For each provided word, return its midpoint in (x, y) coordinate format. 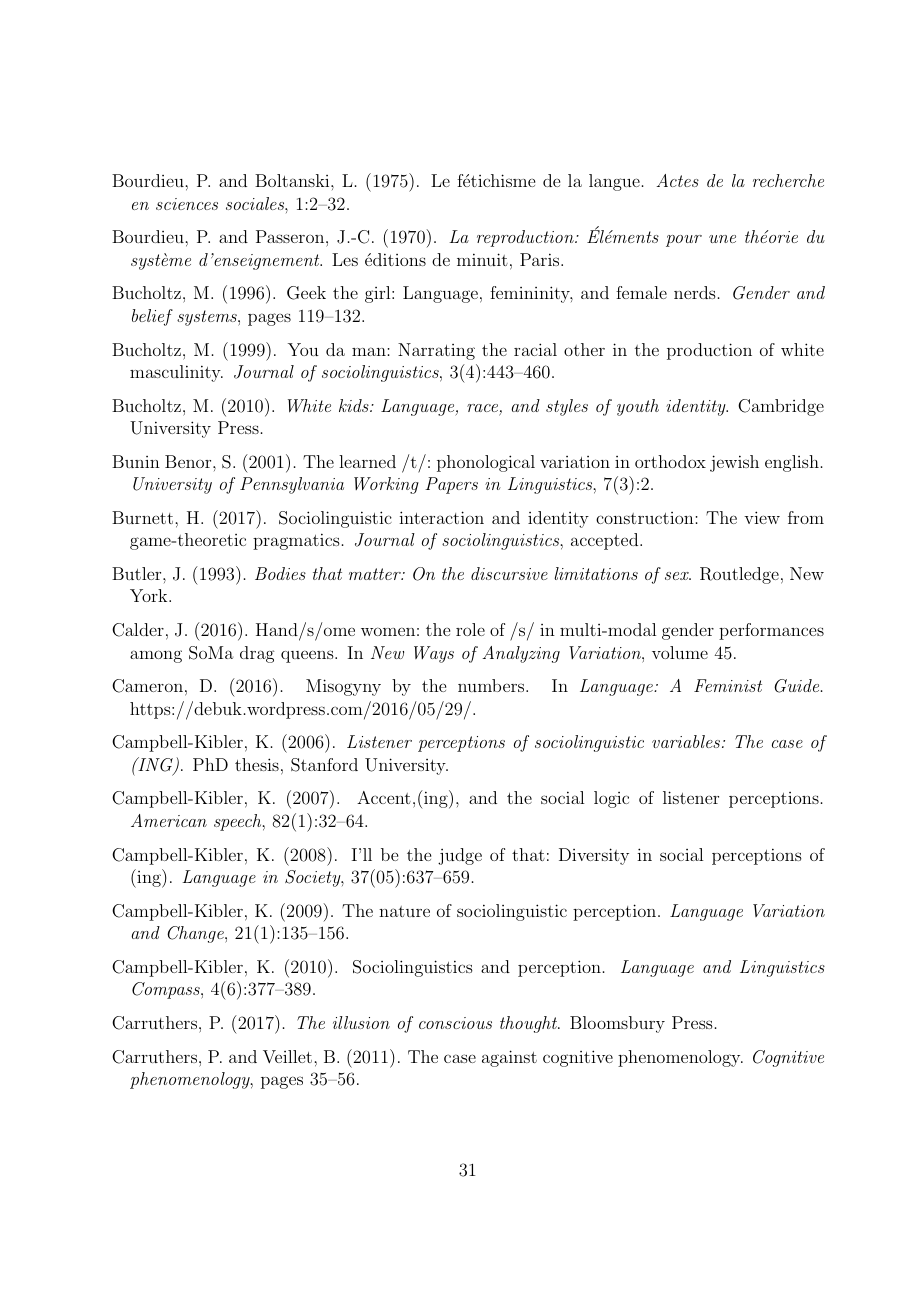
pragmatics (296, 541)
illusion (361, 1022)
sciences (187, 204)
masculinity (176, 373)
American (169, 820)
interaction (441, 517)
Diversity (594, 856)
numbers (491, 685)
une (722, 239)
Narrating (436, 351)
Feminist (728, 685)
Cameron (147, 686)
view (762, 517)
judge (460, 856)
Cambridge (781, 407)
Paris (539, 259)
